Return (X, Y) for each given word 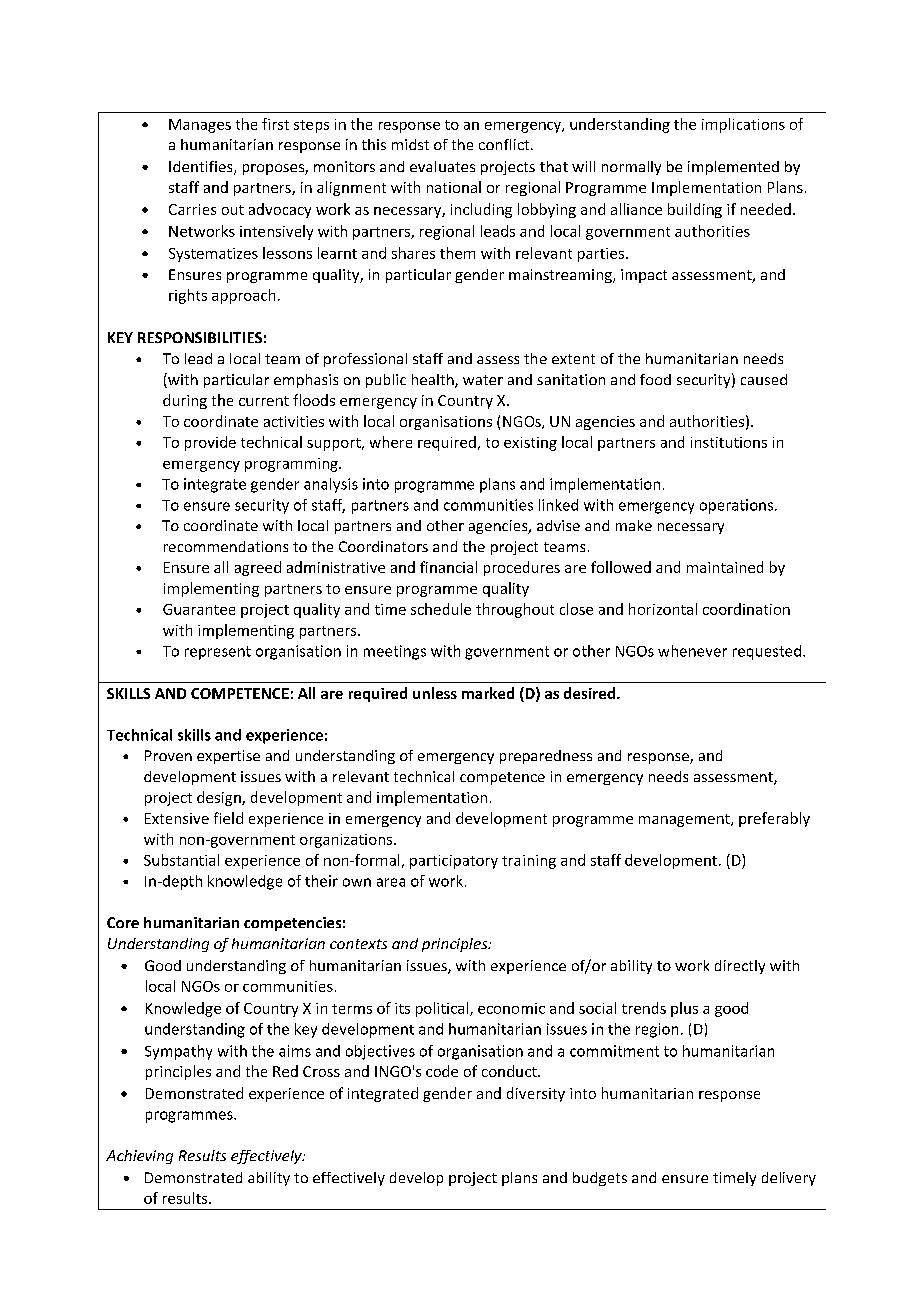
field (228, 818)
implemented (733, 168)
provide (210, 443)
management (685, 820)
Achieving (139, 1157)
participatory (454, 862)
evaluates (442, 166)
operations (738, 506)
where (391, 442)
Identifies (202, 168)
